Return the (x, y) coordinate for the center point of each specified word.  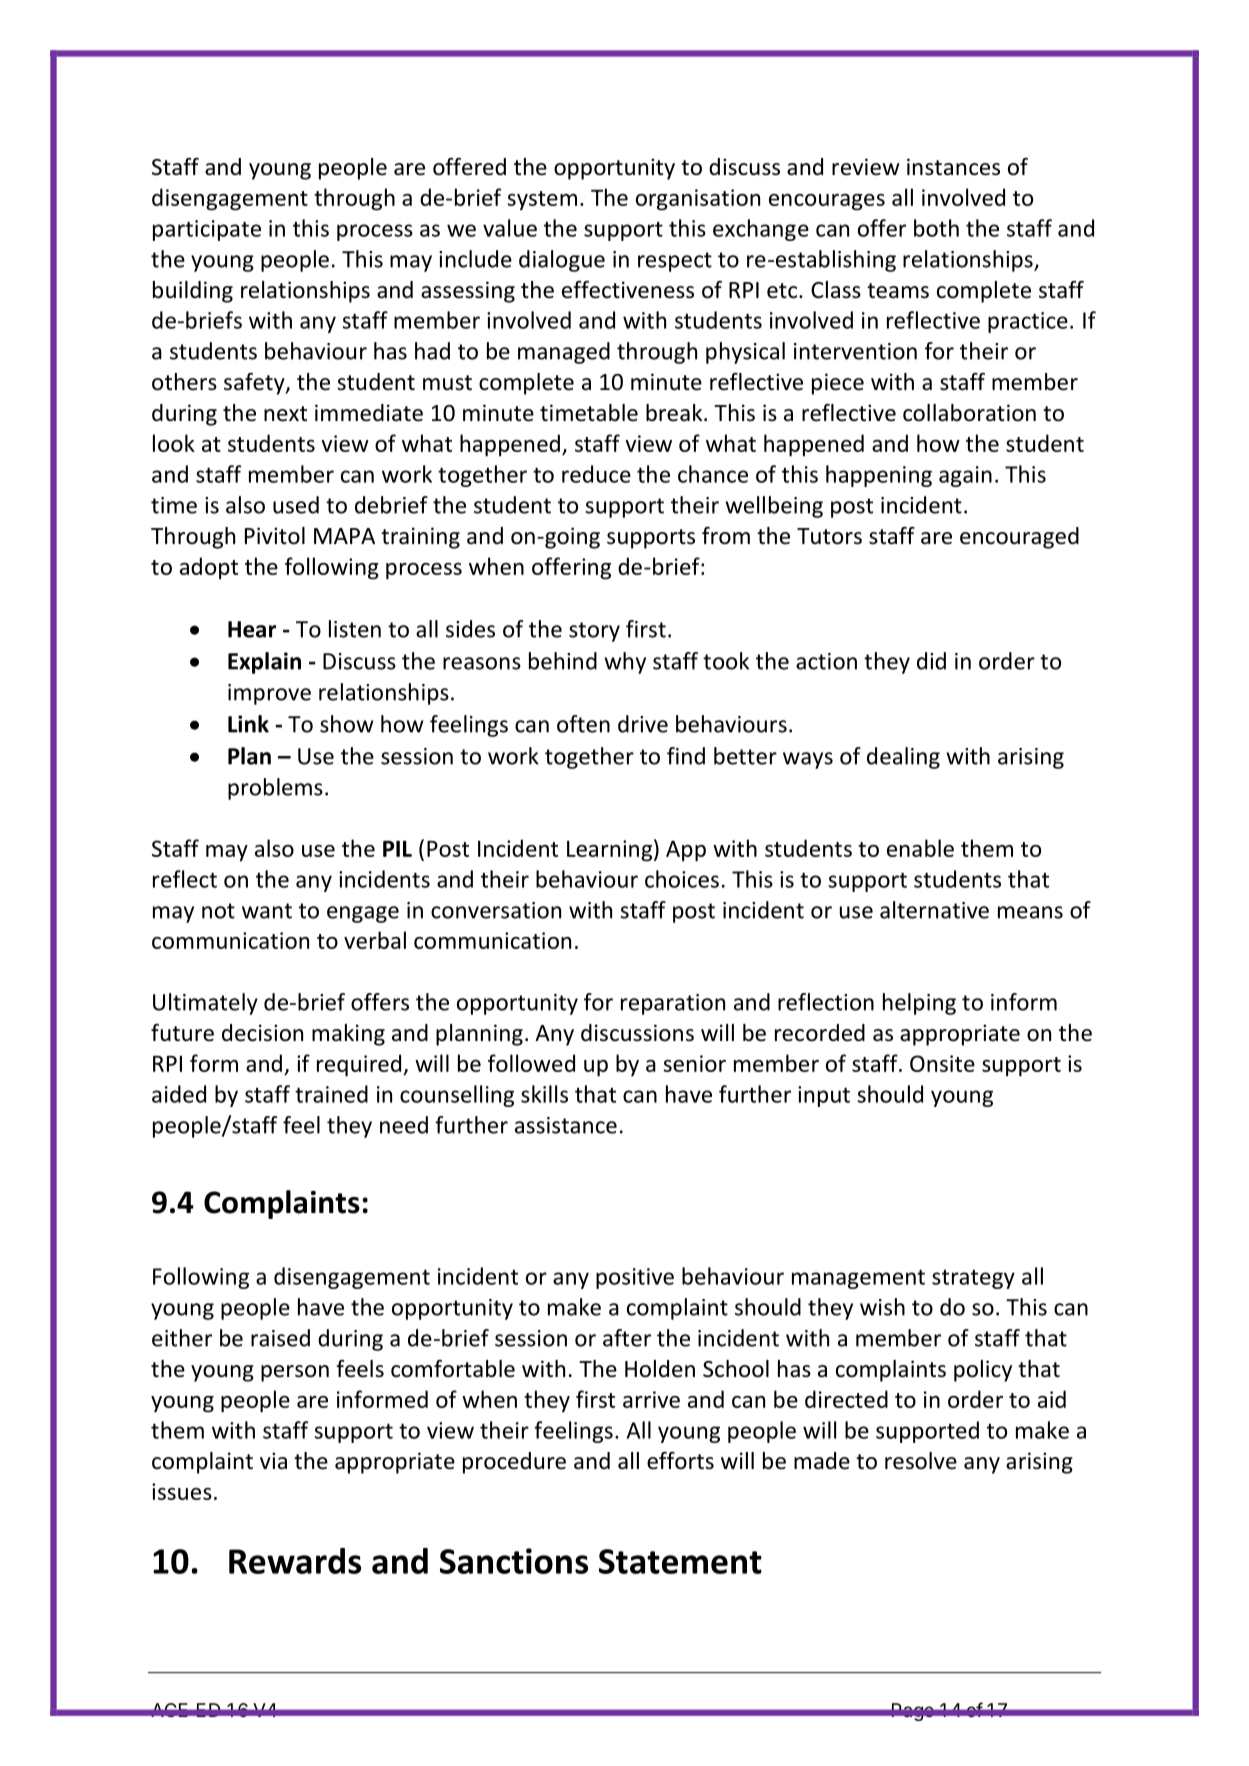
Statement (680, 1561)
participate (207, 230)
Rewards (295, 1561)
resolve (921, 1461)
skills (544, 1094)
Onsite (942, 1063)
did (931, 661)
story (594, 632)
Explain (264, 663)
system (542, 200)
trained (331, 1094)
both (936, 228)
